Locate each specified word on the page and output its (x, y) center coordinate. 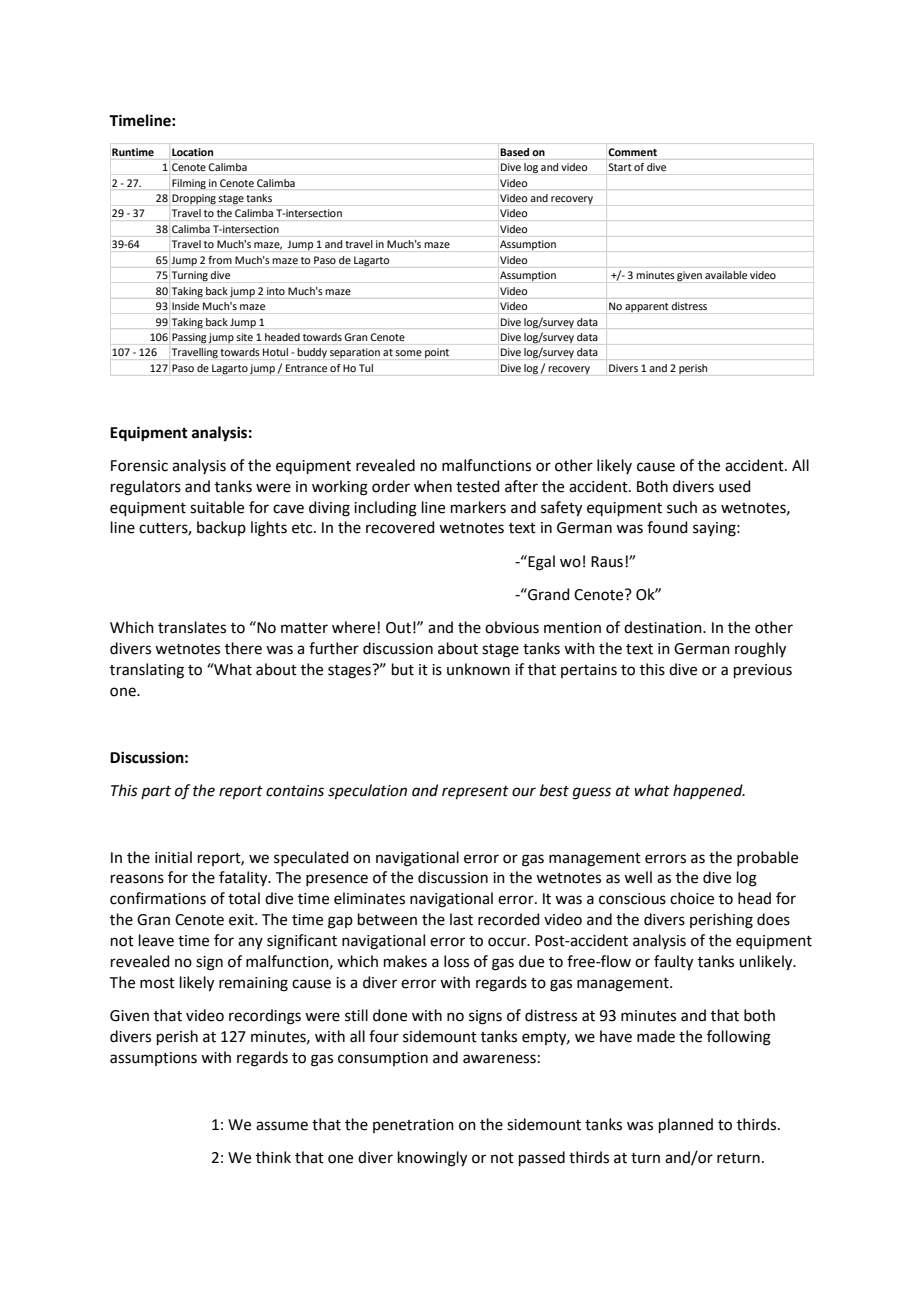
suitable (217, 507)
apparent (647, 307)
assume (282, 1126)
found (667, 527)
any (250, 943)
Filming (189, 184)
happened (709, 791)
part (156, 792)
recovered (400, 527)
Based (515, 152)
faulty (673, 963)
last (461, 919)
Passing (189, 338)
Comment (632, 152)
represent (475, 793)
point (437, 353)
